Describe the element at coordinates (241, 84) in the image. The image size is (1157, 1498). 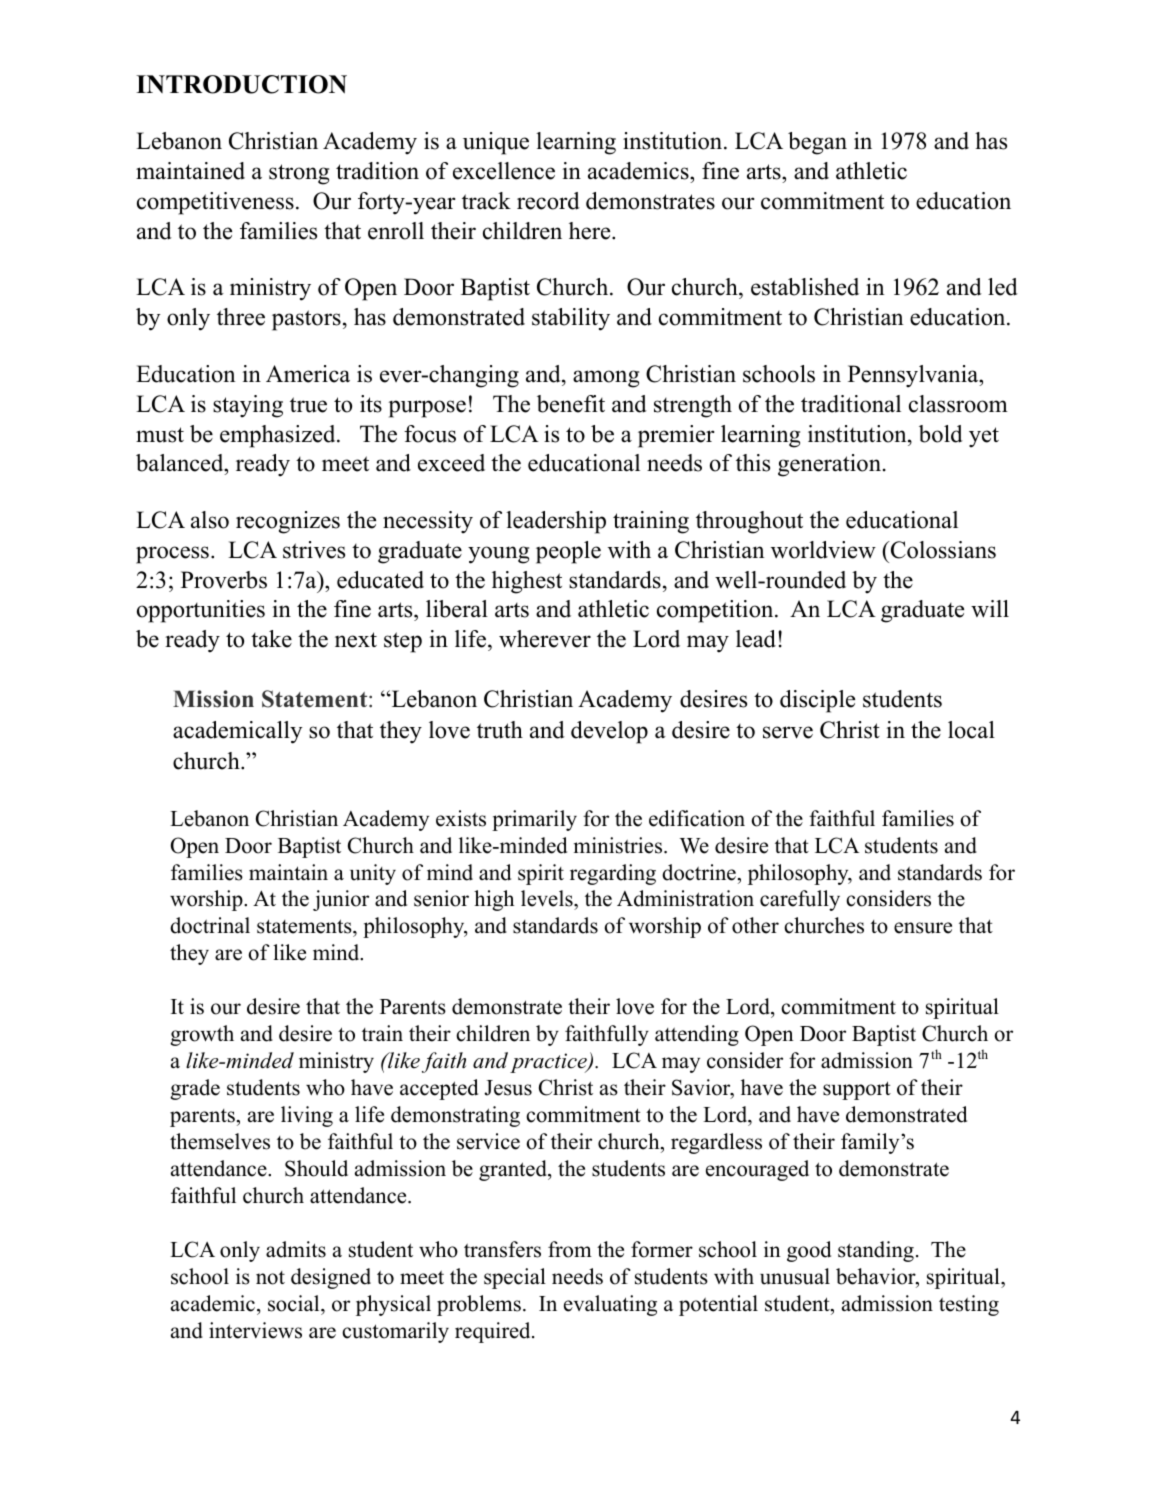
I see `INTRODUCTION` at that location.
